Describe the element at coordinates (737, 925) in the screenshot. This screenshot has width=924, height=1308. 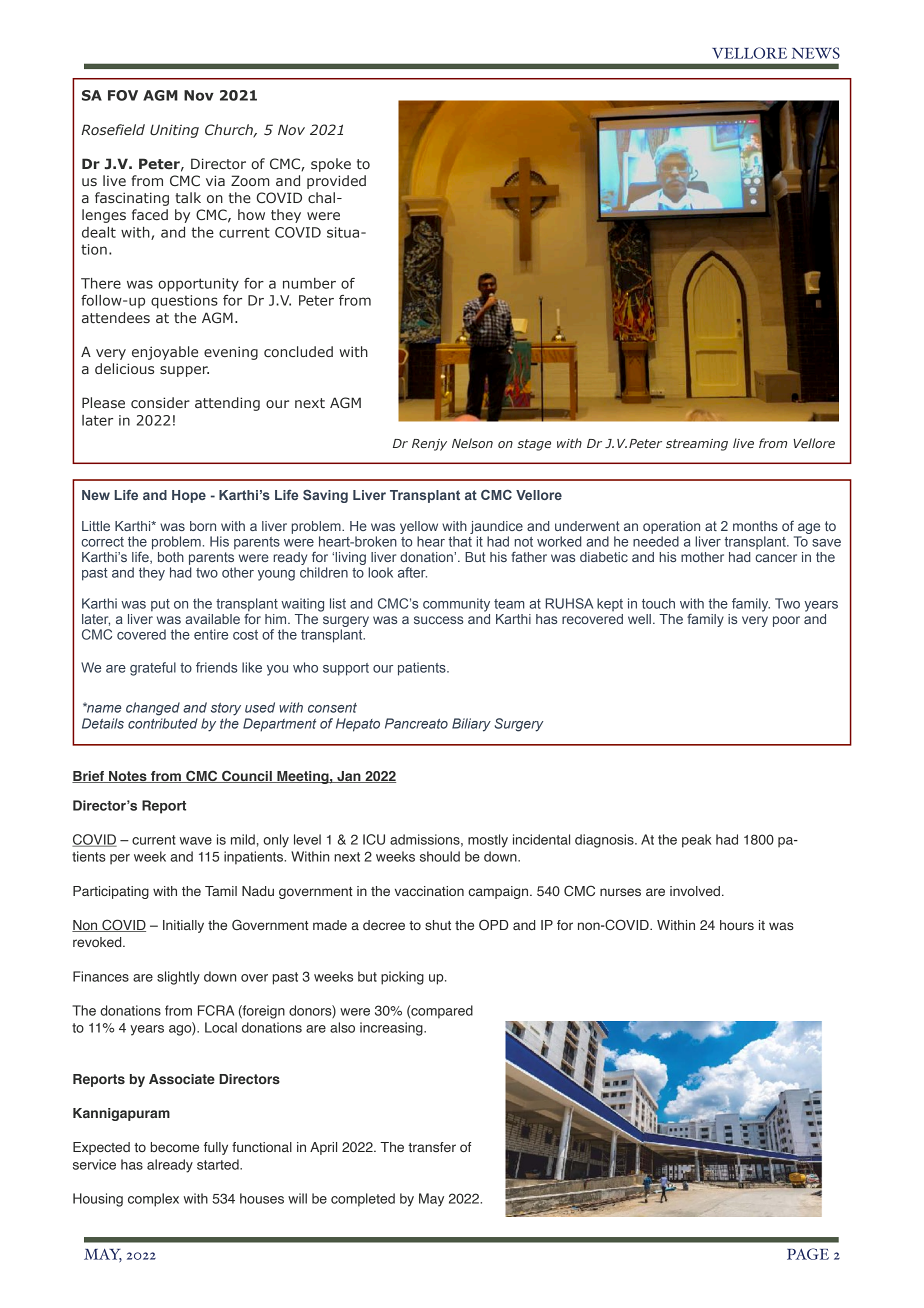
I see `hours` at that location.
